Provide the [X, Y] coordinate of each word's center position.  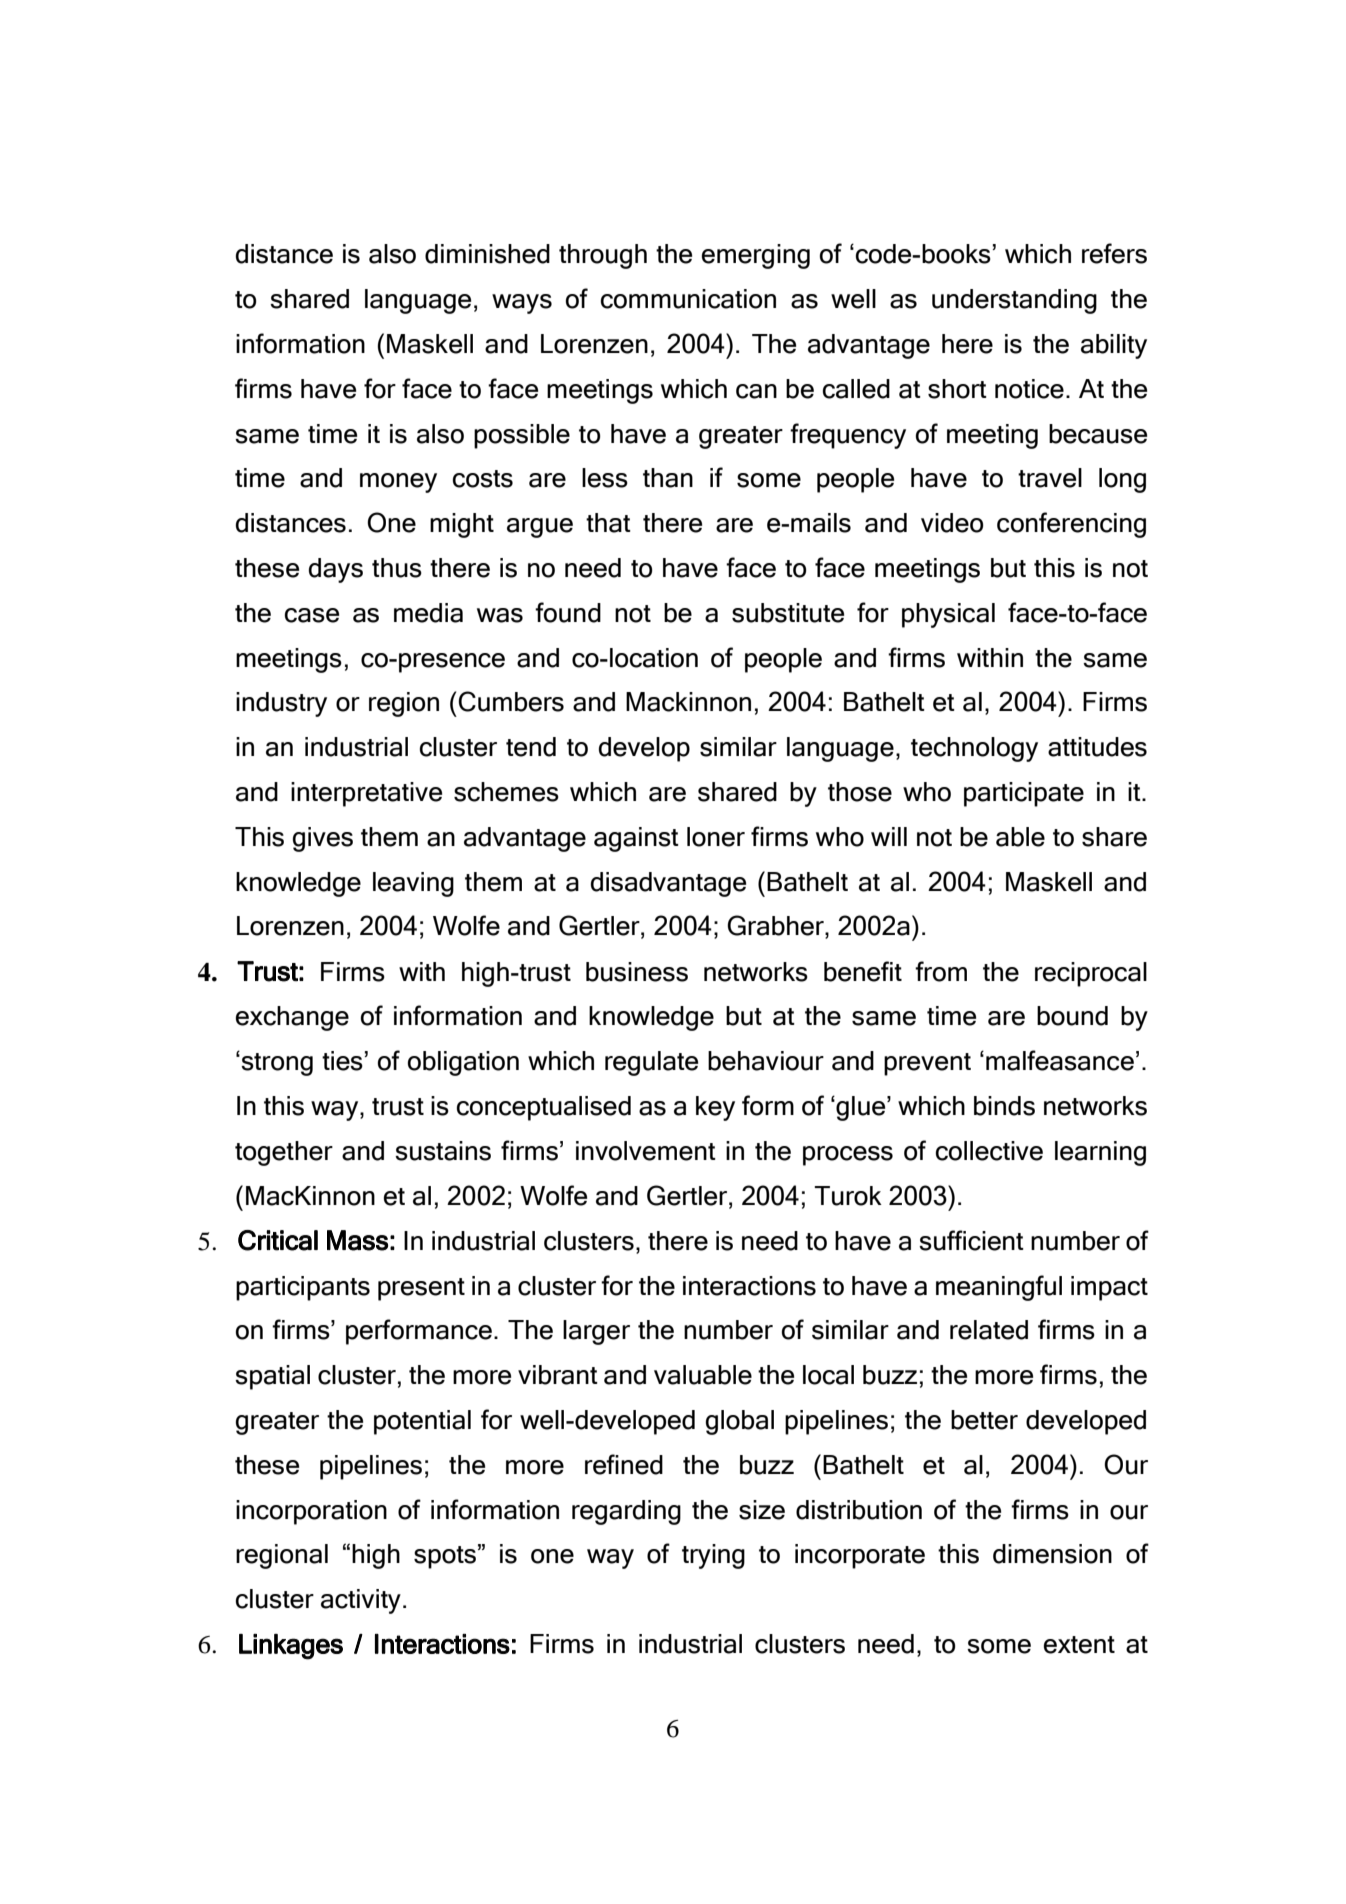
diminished [487, 254]
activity [361, 1601]
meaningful [999, 1288]
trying [713, 1556]
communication [688, 299]
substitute [788, 613]
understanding [1014, 301]
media [428, 613]
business [637, 972]
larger [596, 1332]
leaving [413, 884]
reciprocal [1091, 974]
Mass [357, 1240]
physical [948, 615]
